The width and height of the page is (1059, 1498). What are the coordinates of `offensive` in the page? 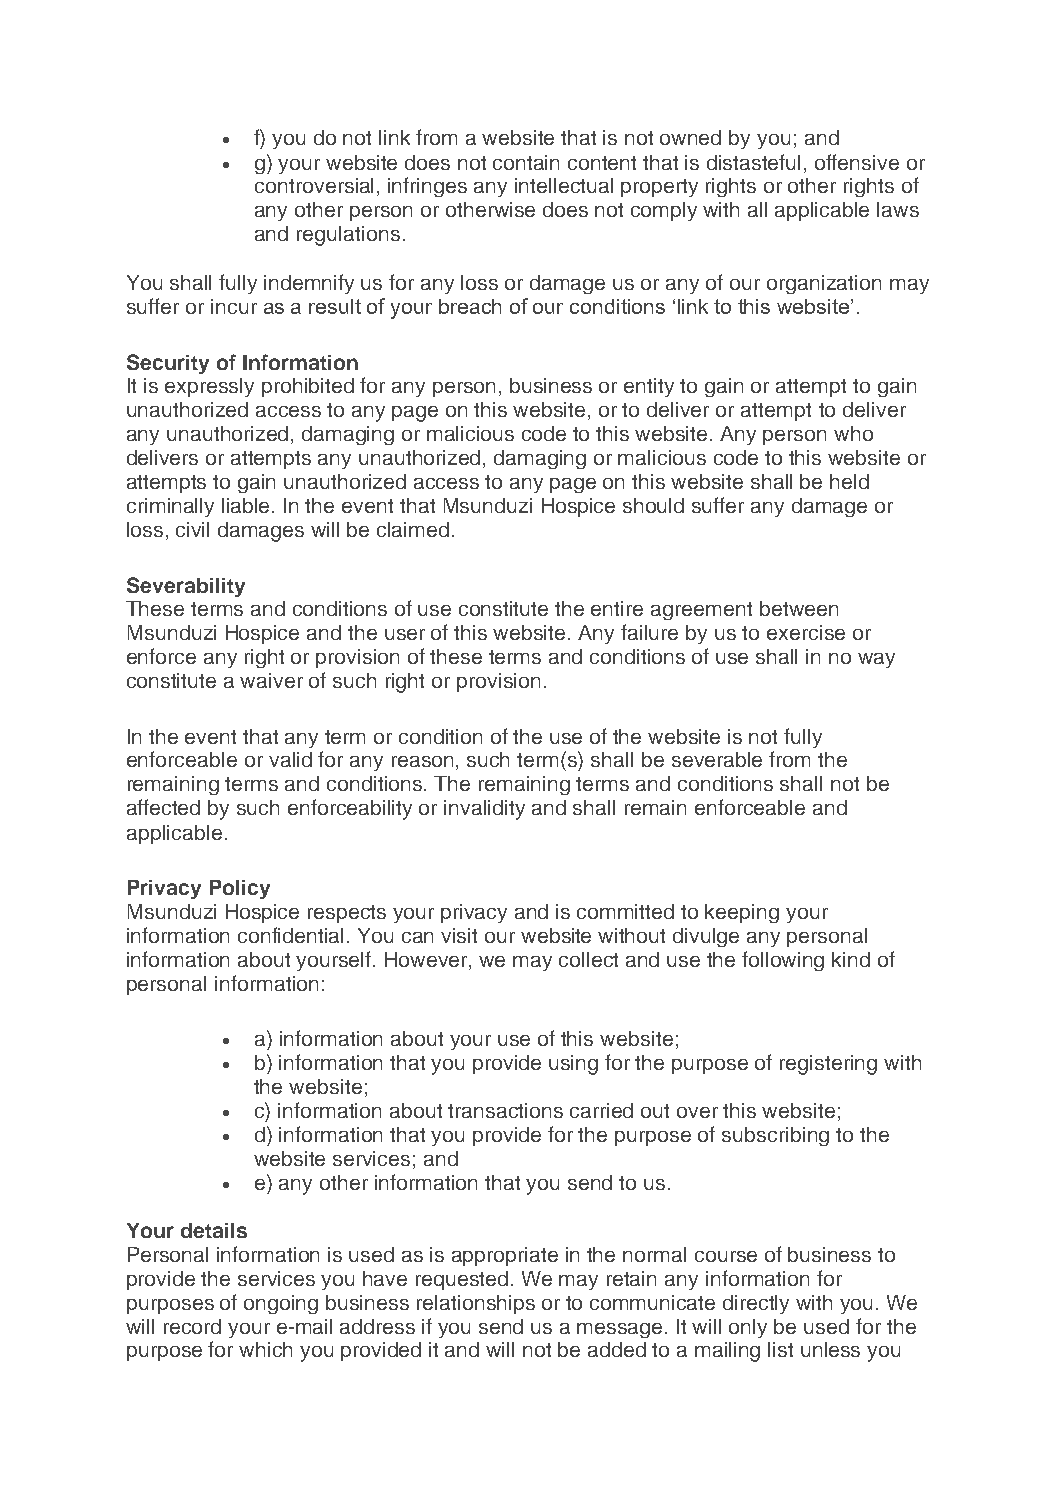 It's located at (857, 162).
